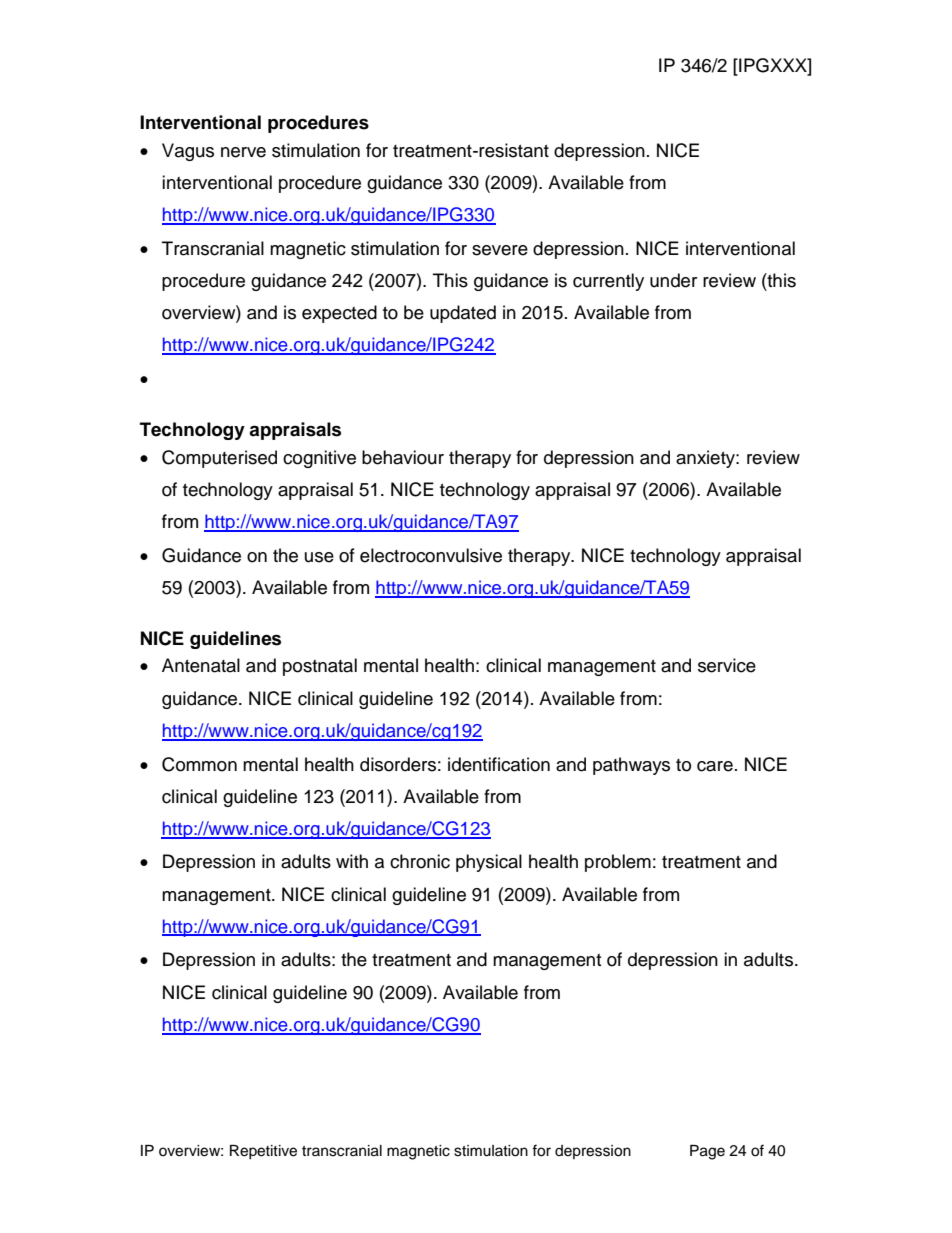 The width and height of the document is (952, 1233). I want to click on Computerised, so click(219, 459).
